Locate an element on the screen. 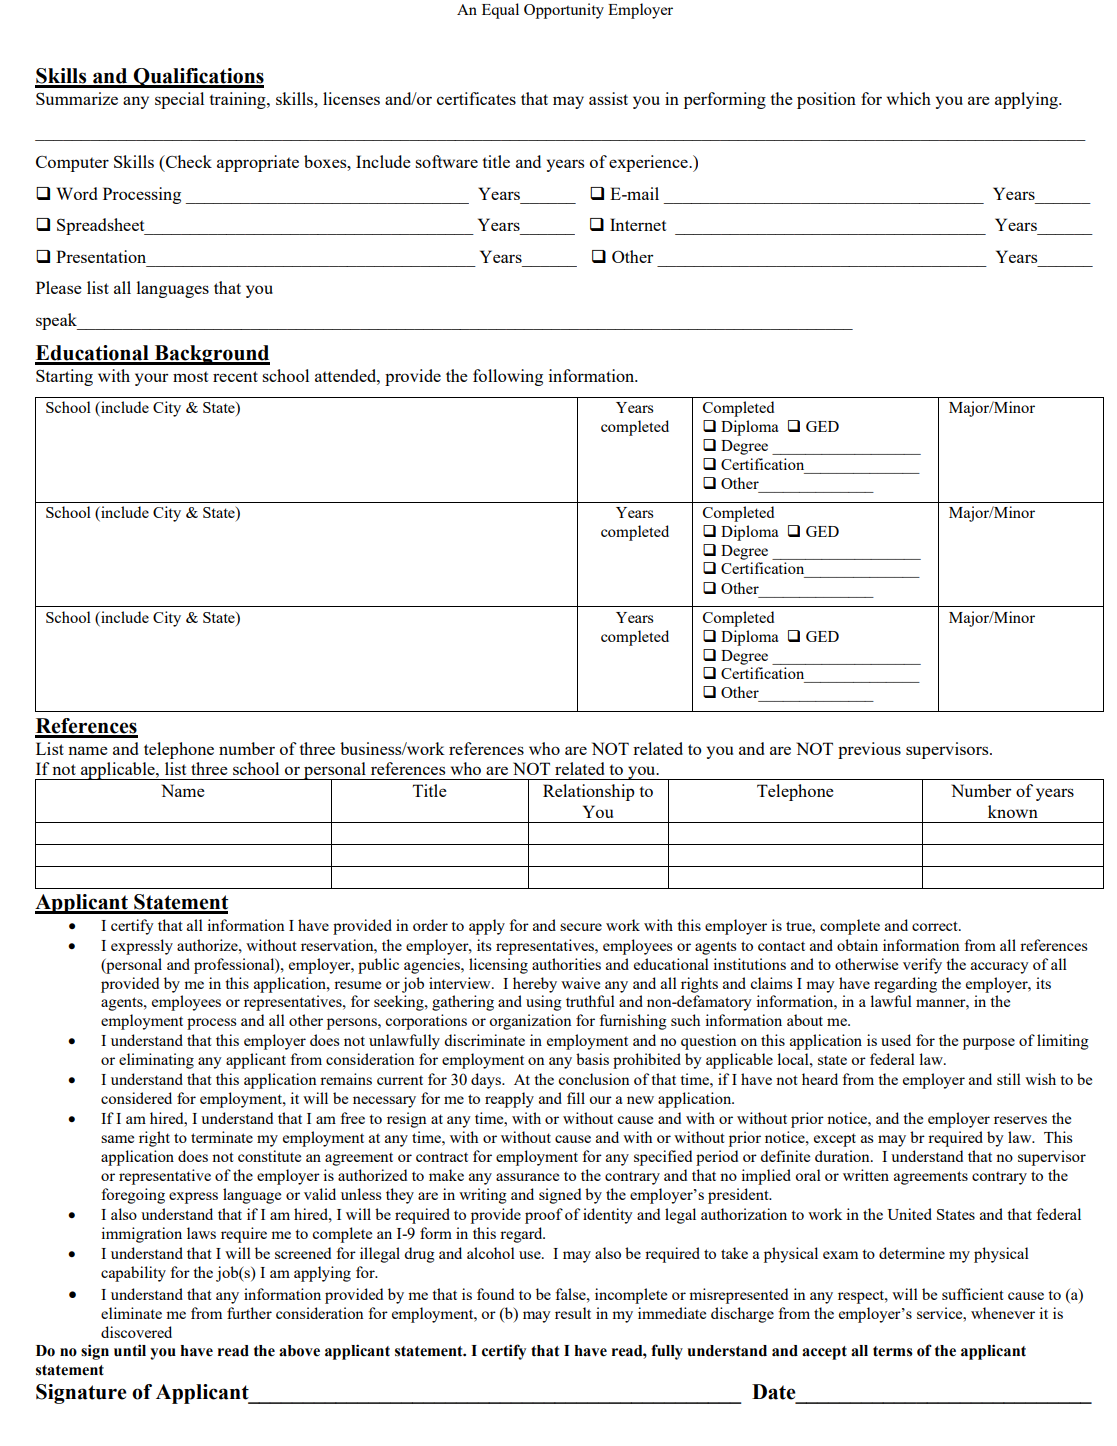 The image size is (1117, 1446). previous is located at coordinates (869, 750).
